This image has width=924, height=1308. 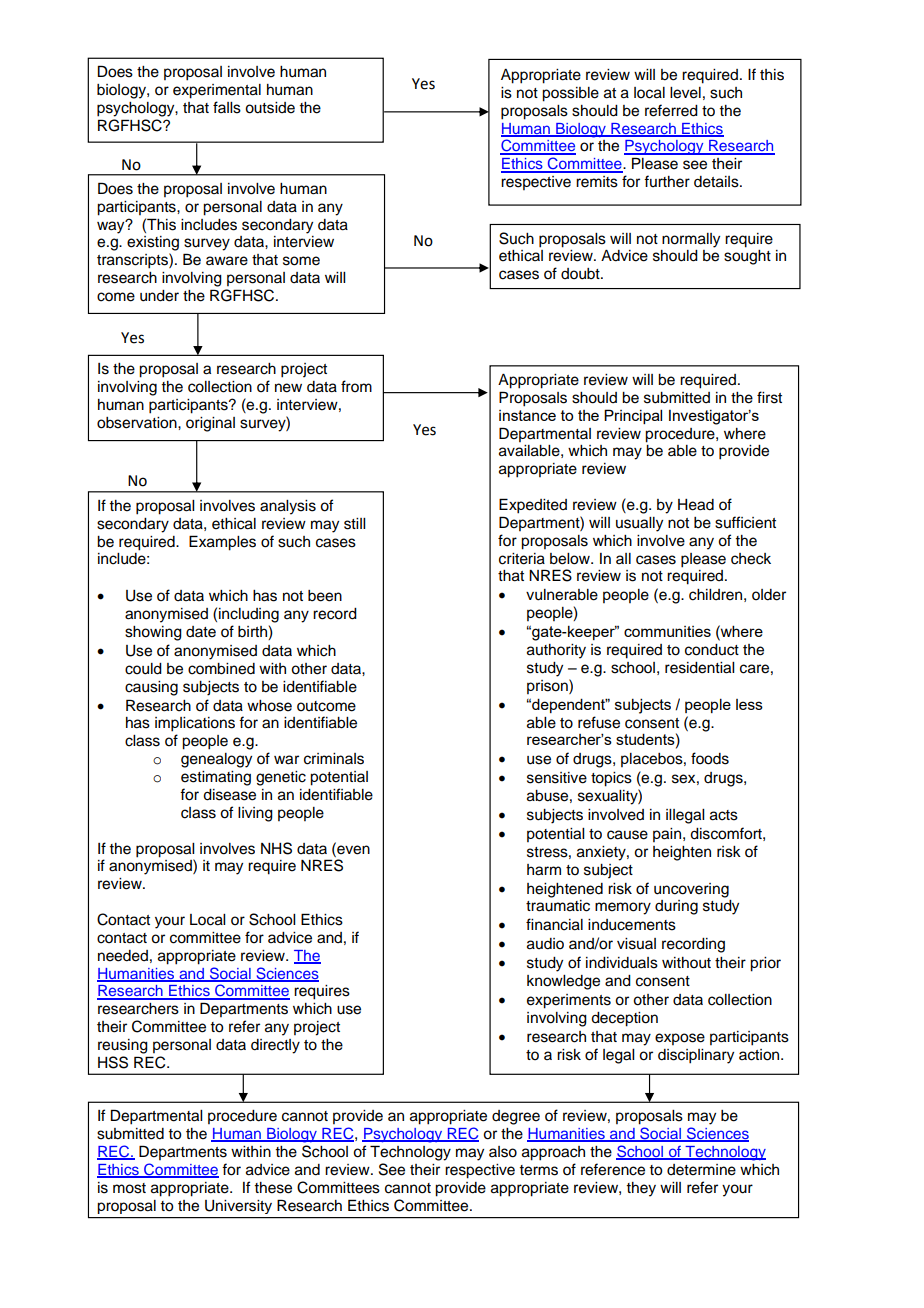 I want to click on level, so click(x=685, y=93).
